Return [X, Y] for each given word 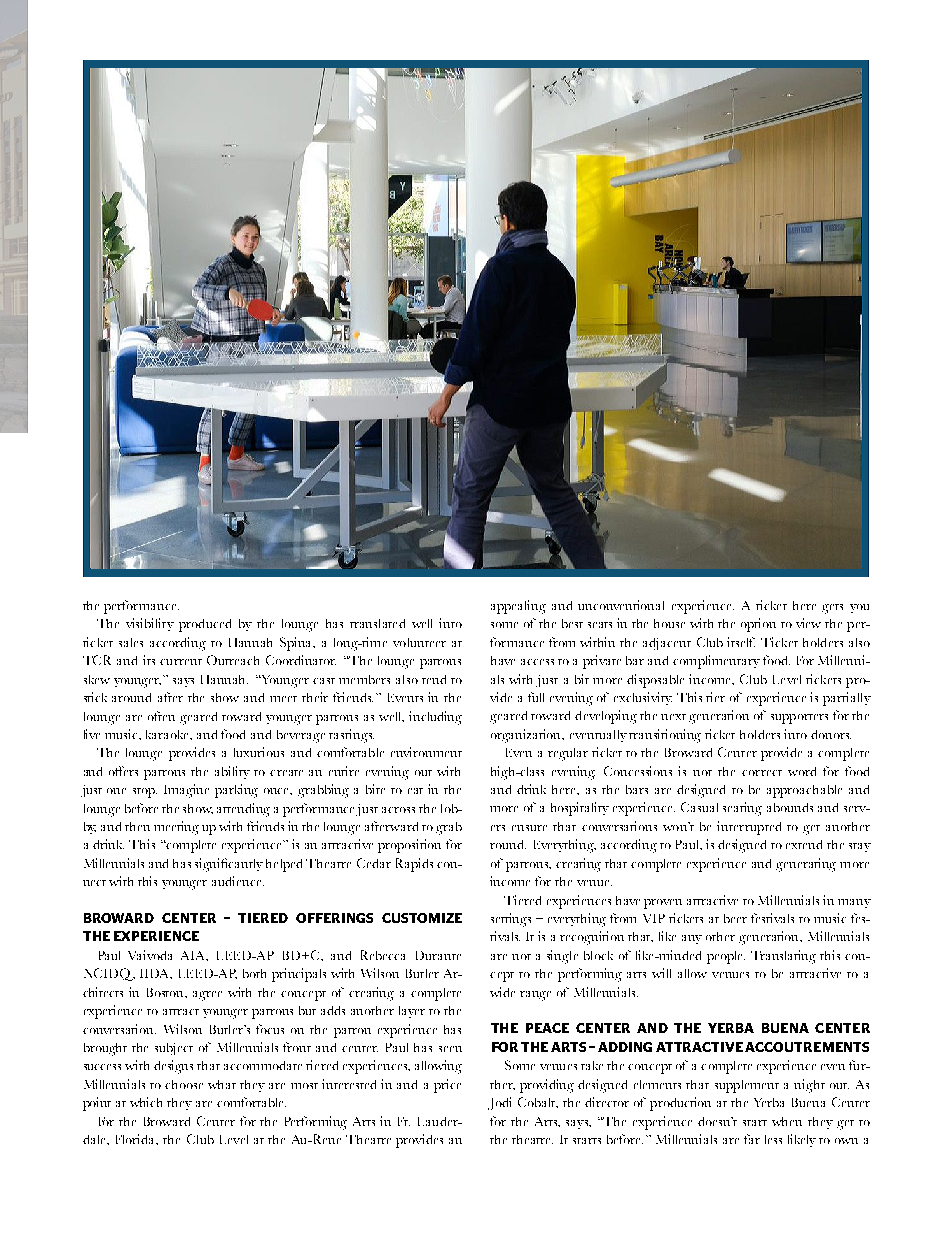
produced [205, 625]
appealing [518, 607]
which [146, 1102]
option [758, 625]
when [787, 1121]
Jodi [499, 1103]
